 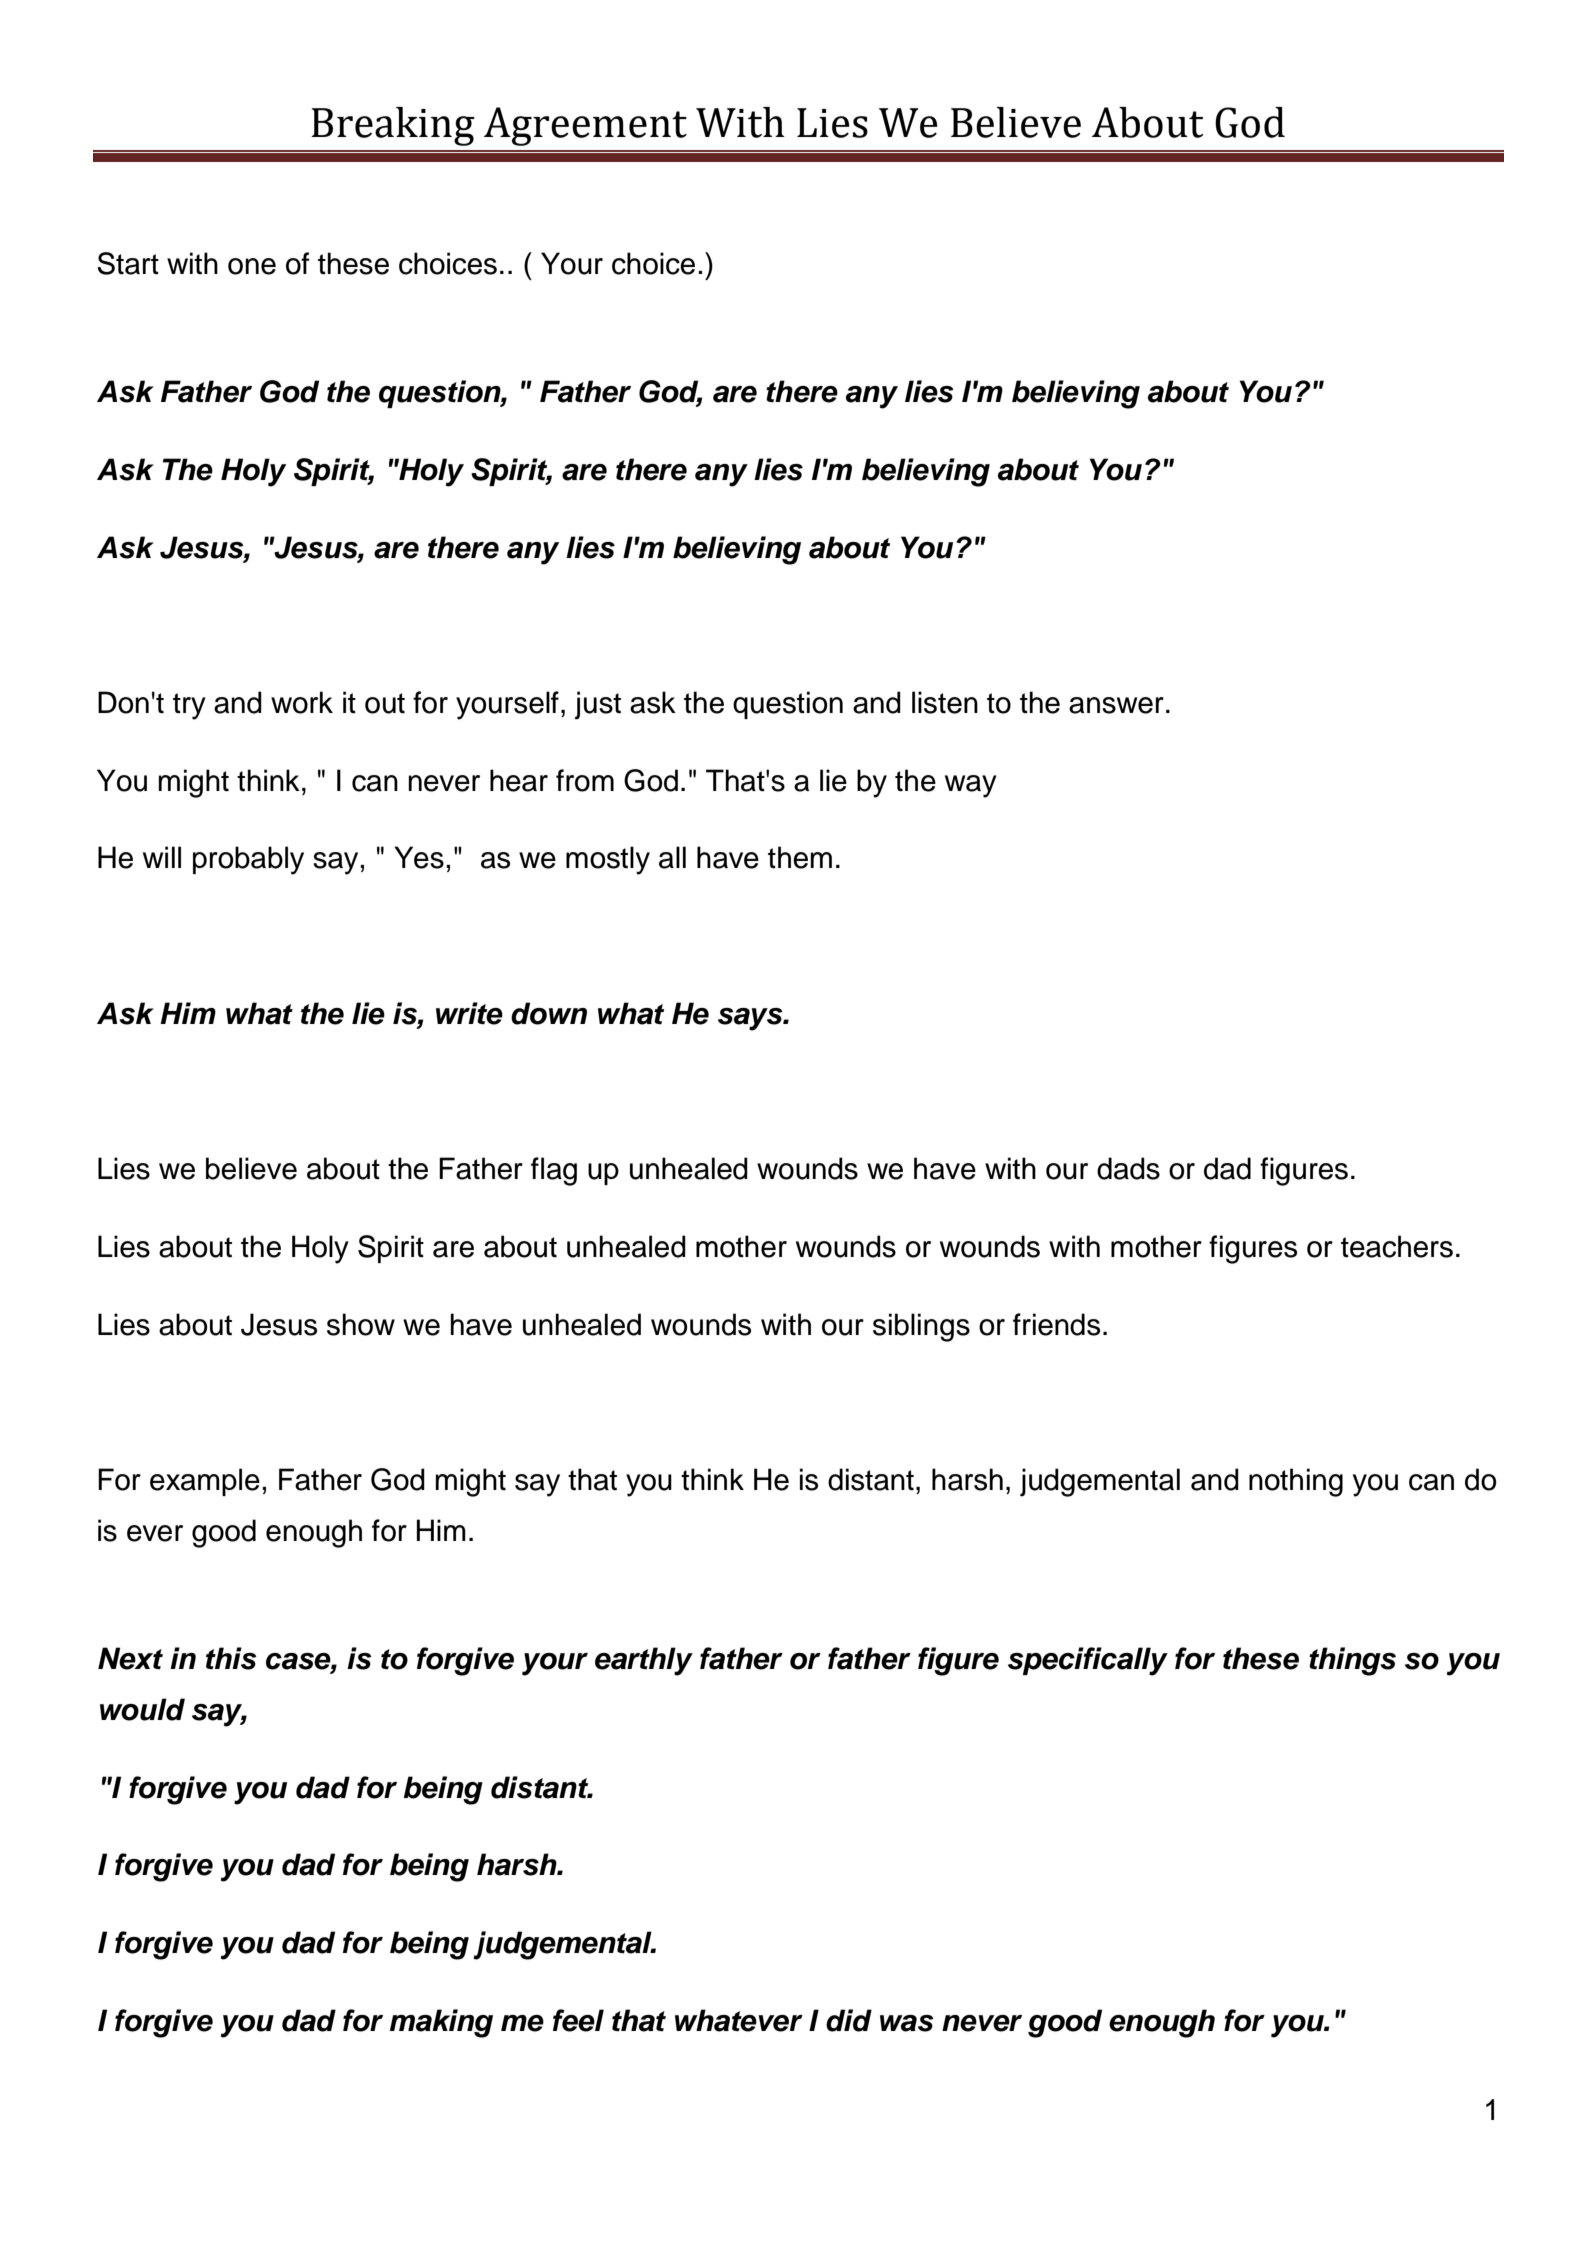 What do you see at coordinates (549, 1013) in the document?
I see `down` at bounding box center [549, 1013].
